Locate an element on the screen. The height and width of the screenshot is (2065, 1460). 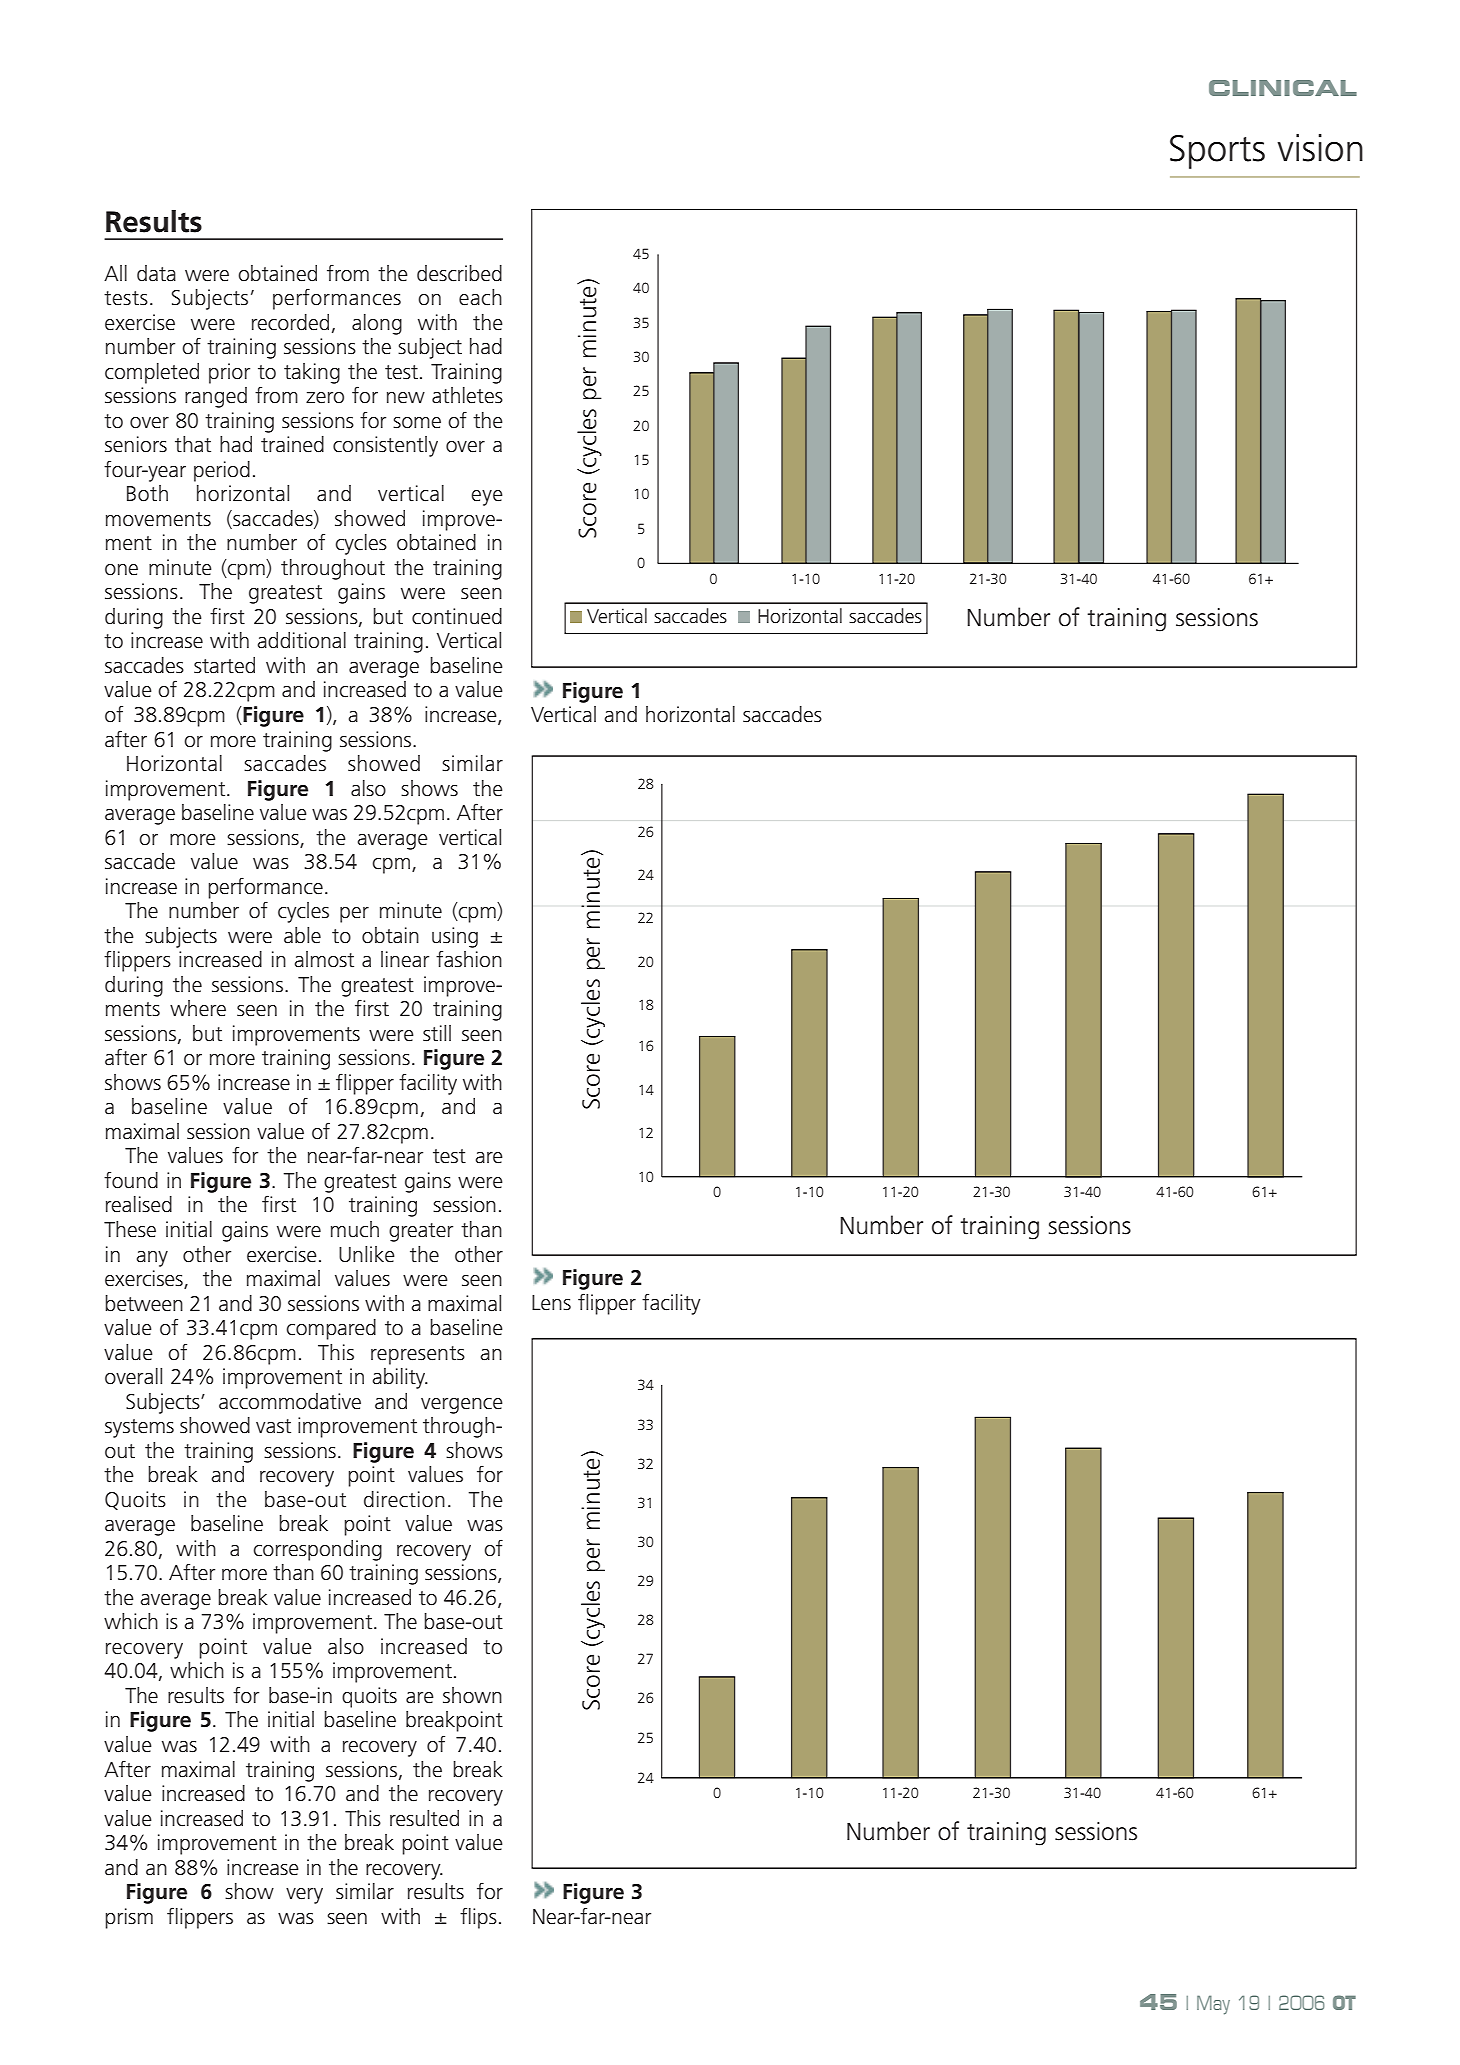
Sports is located at coordinates (1217, 152).
